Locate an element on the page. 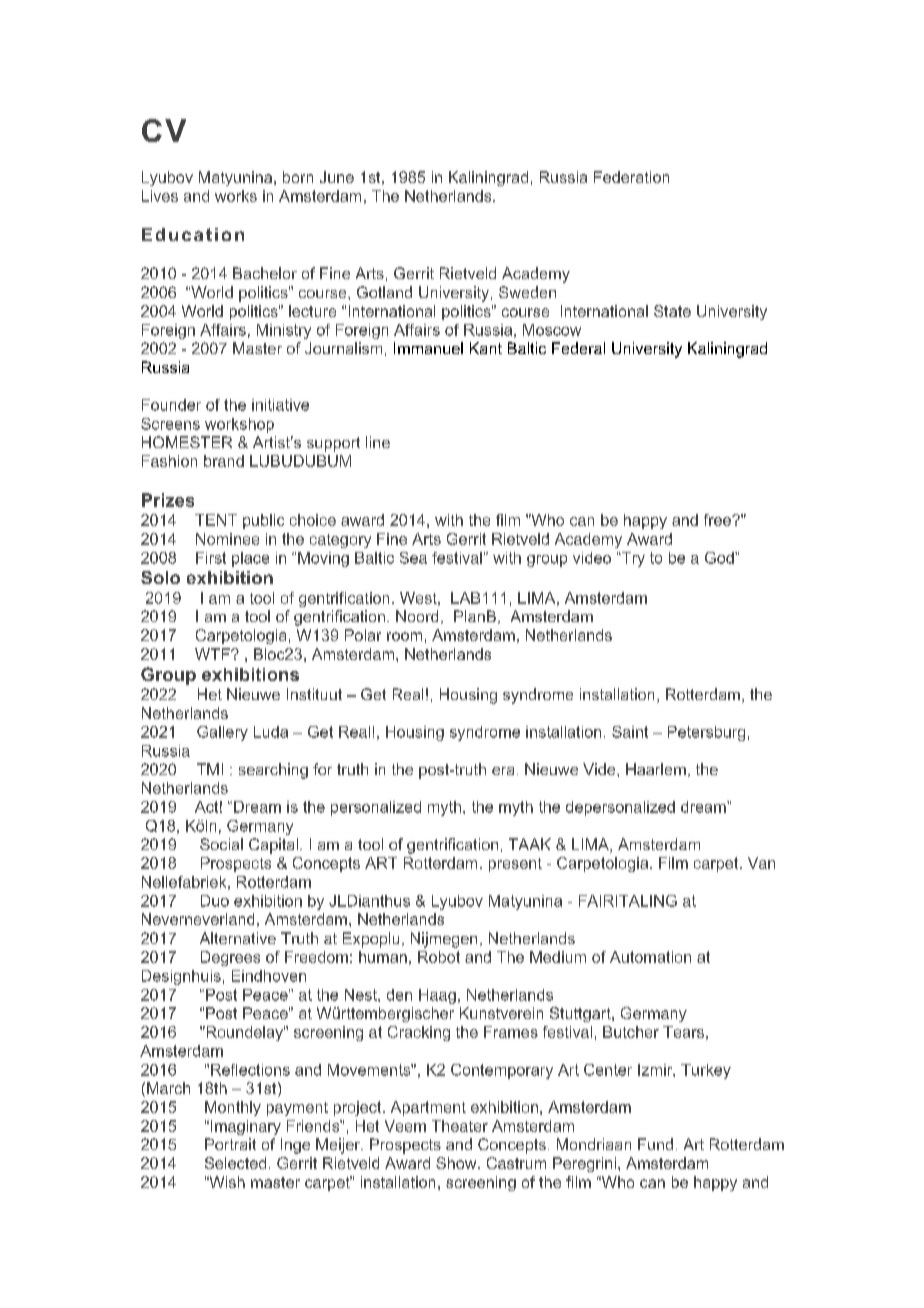  Federation is located at coordinates (631, 177).
